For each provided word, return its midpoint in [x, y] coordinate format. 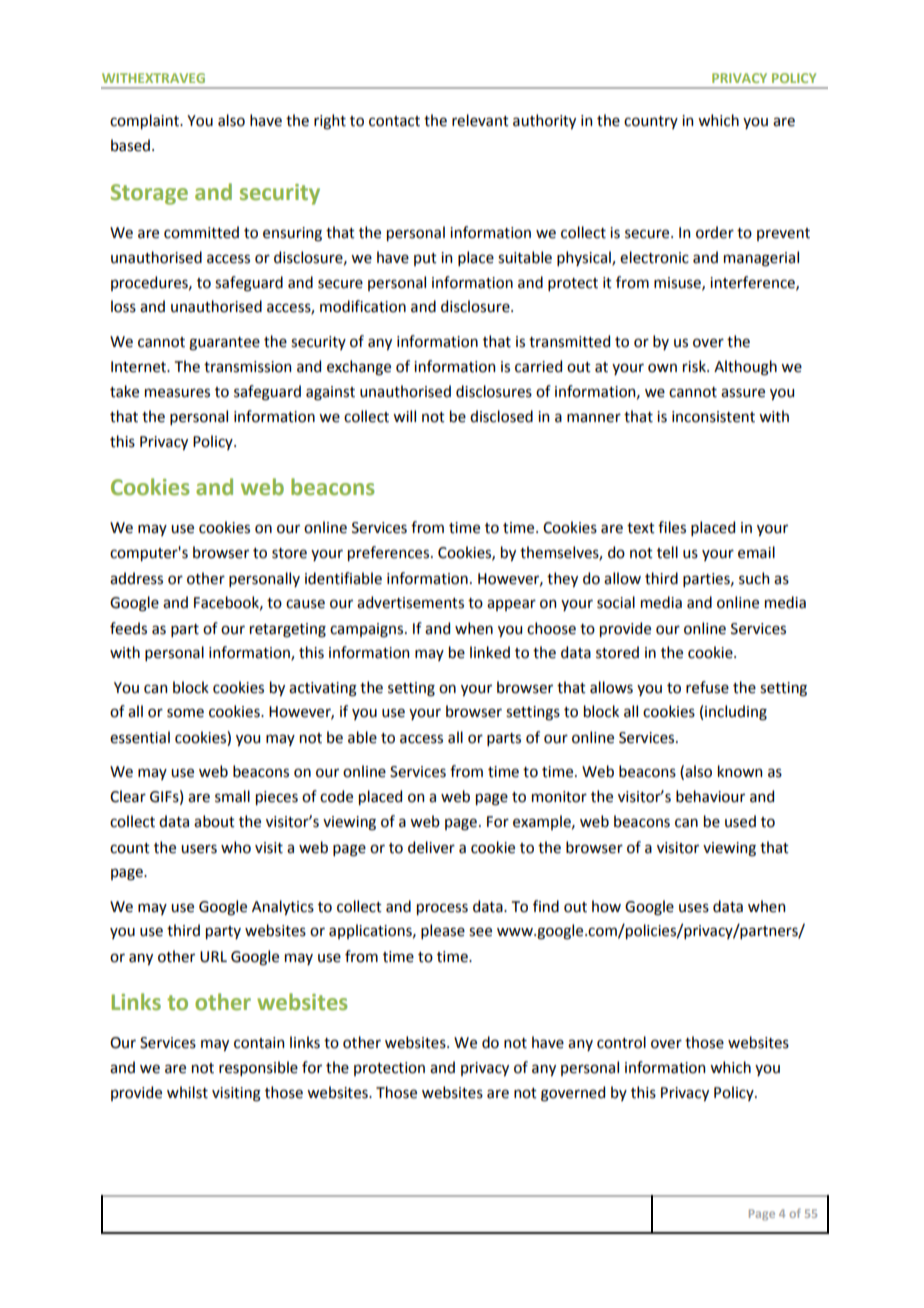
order [715, 232]
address [136, 578]
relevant [480, 120]
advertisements [410, 602]
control [621, 1042]
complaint [145, 121]
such [754, 578]
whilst [187, 1092]
